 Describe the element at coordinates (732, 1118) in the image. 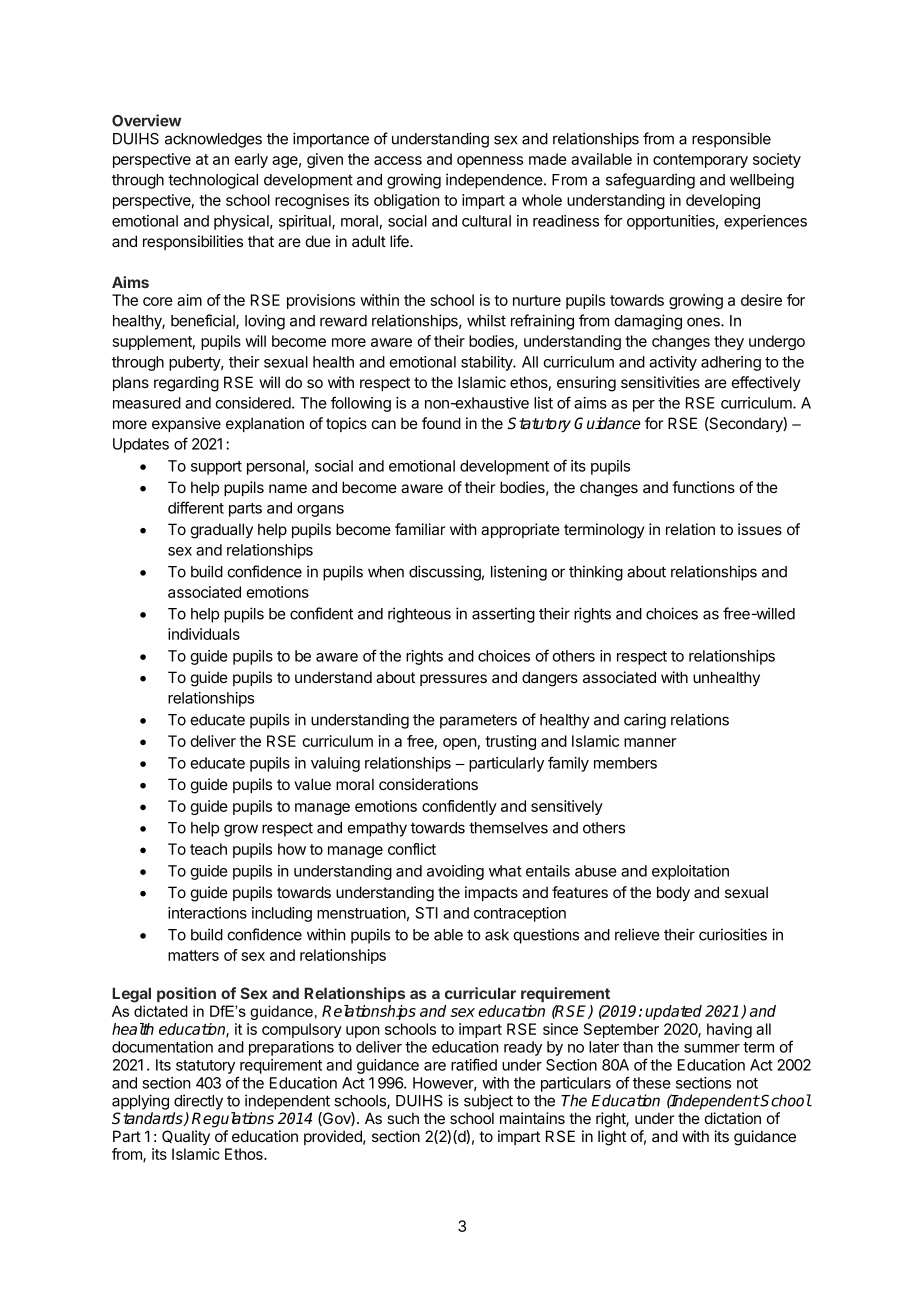

I see `dictation` at that location.
